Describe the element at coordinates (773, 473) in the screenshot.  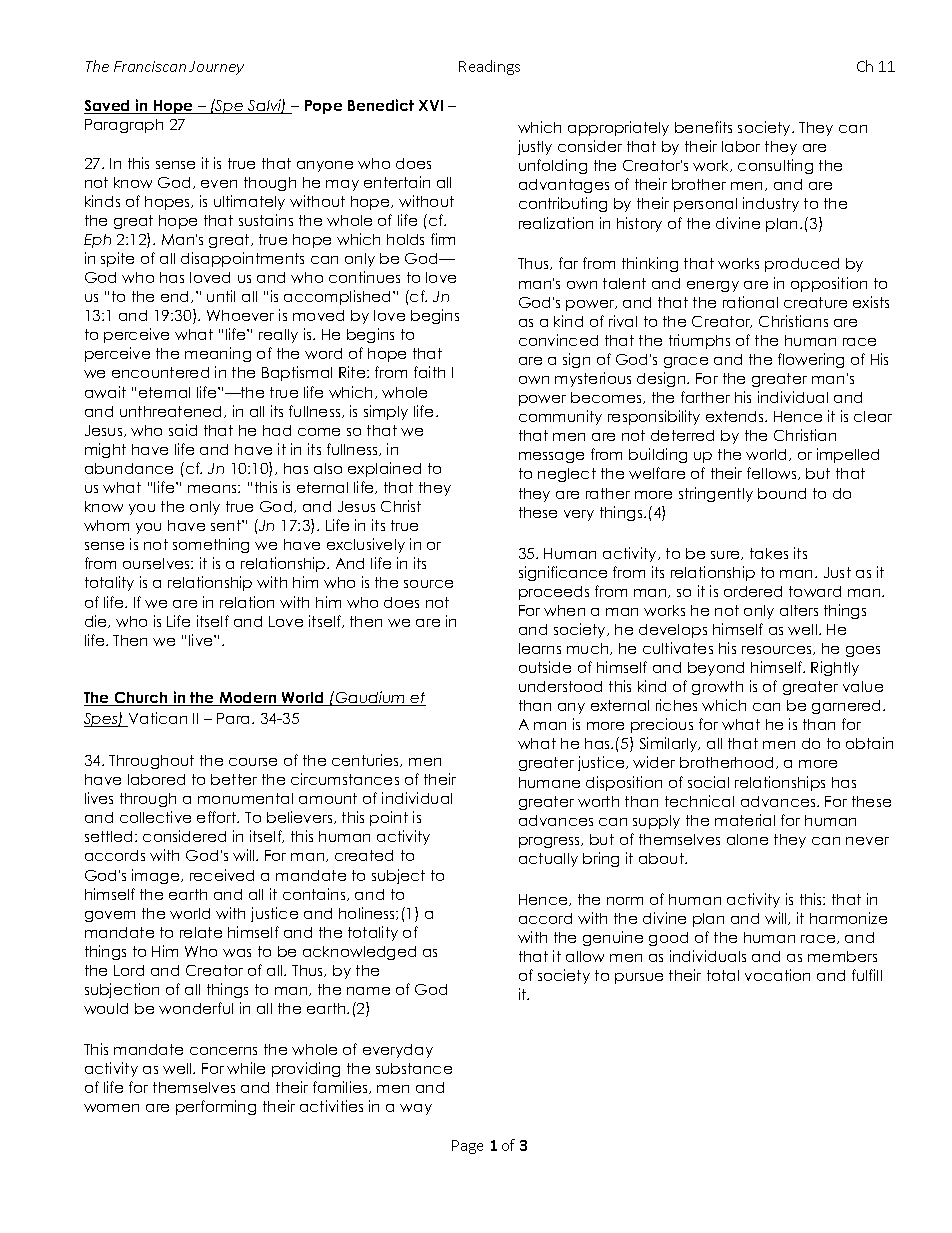
I see `fellows` at that location.
